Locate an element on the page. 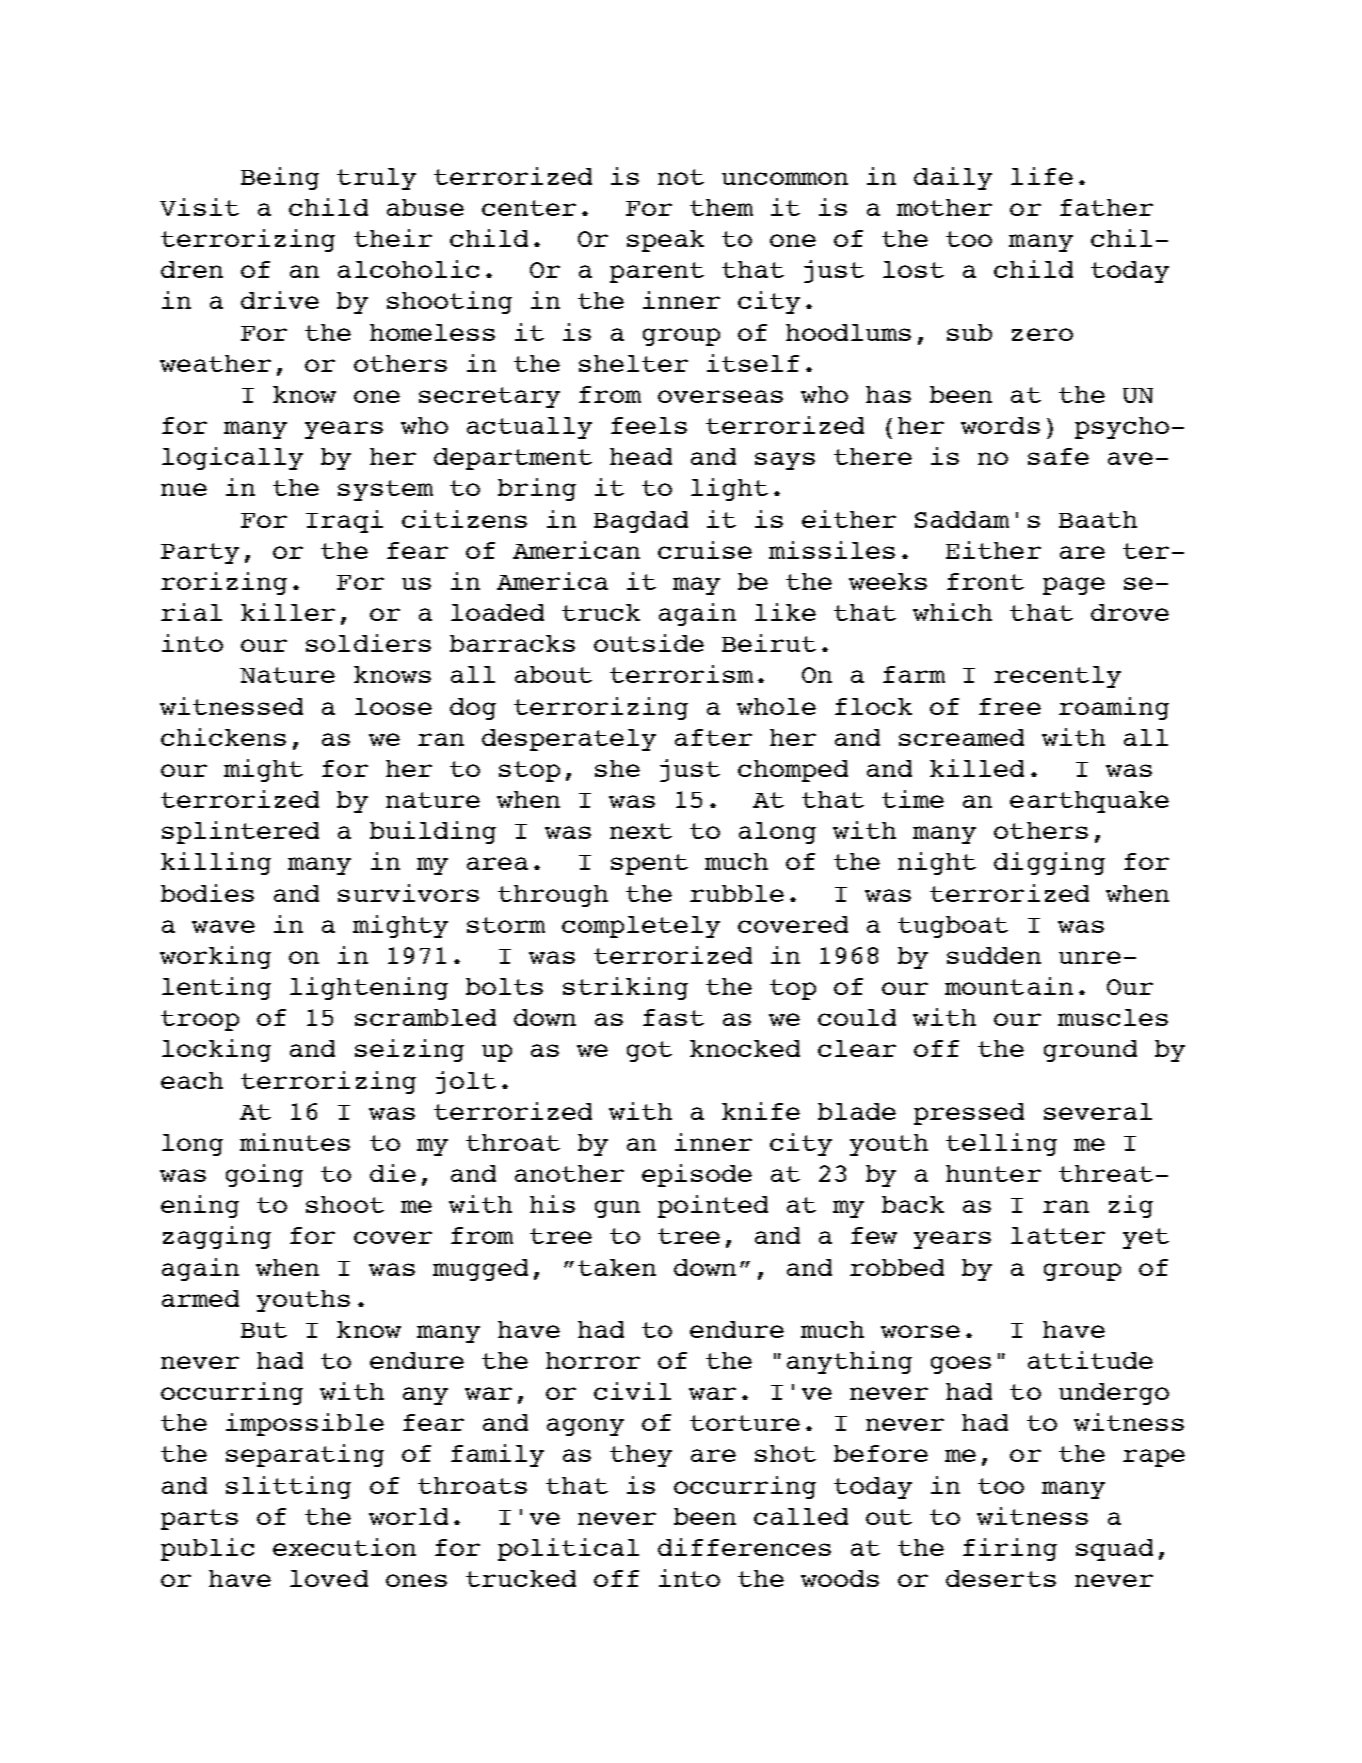 The height and width of the document is (1763, 1362). firing is located at coordinates (1010, 1549).
